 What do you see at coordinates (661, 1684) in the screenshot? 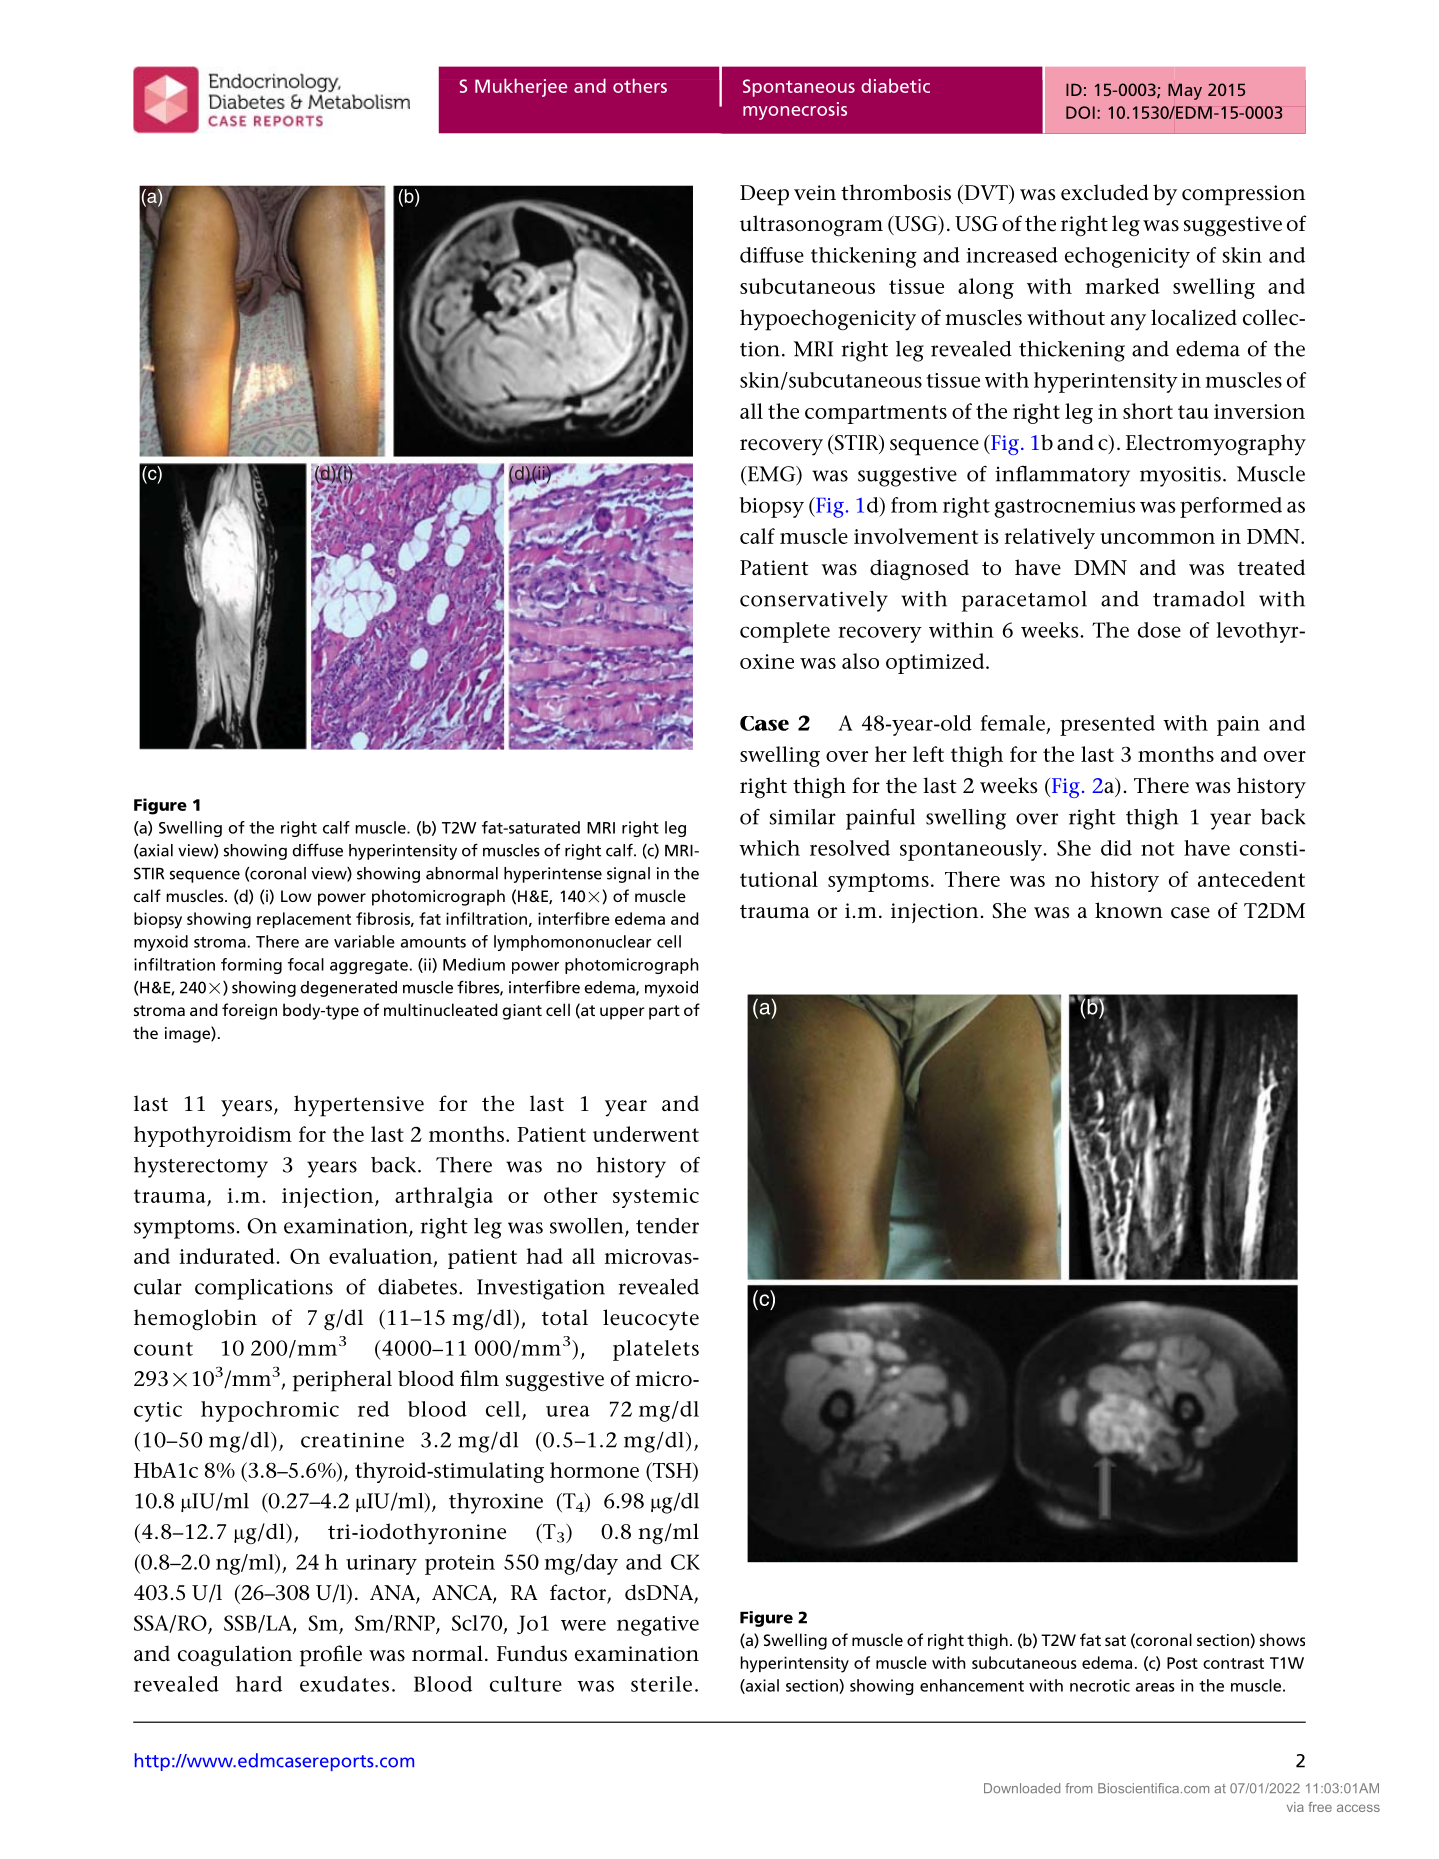
I see `sterile` at bounding box center [661, 1684].
